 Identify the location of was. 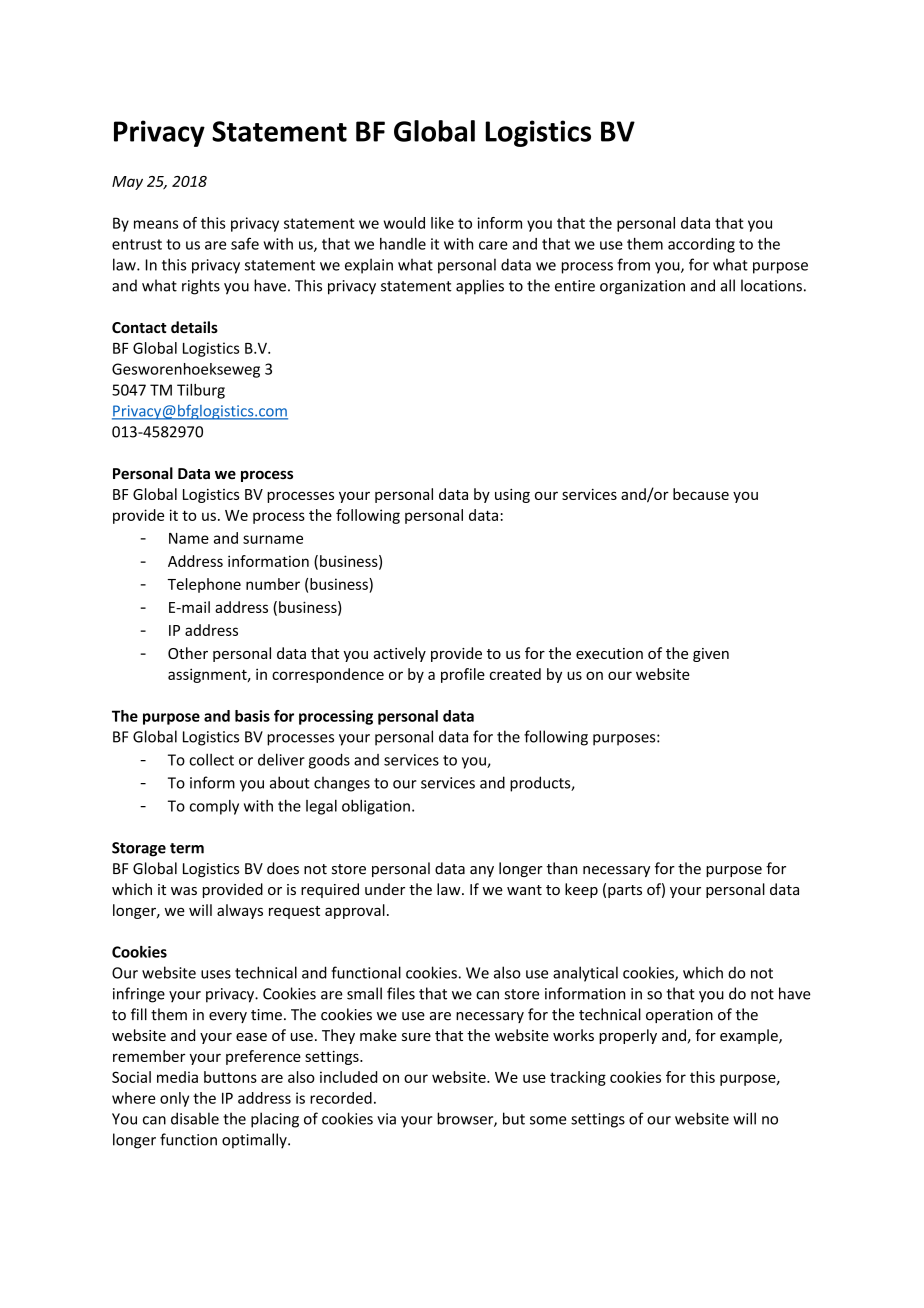
(184, 891).
